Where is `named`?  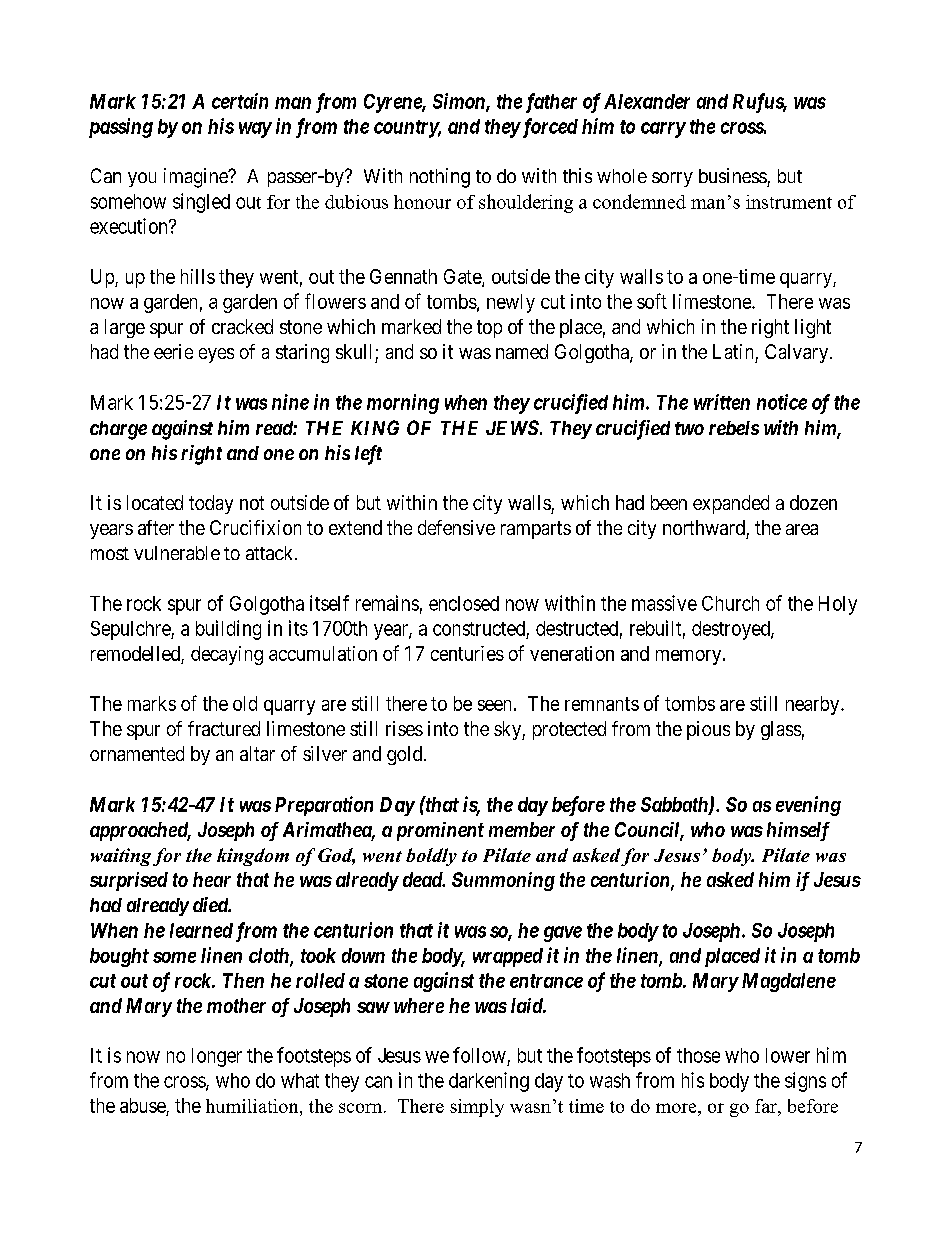 named is located at coordinates (522, 351).
